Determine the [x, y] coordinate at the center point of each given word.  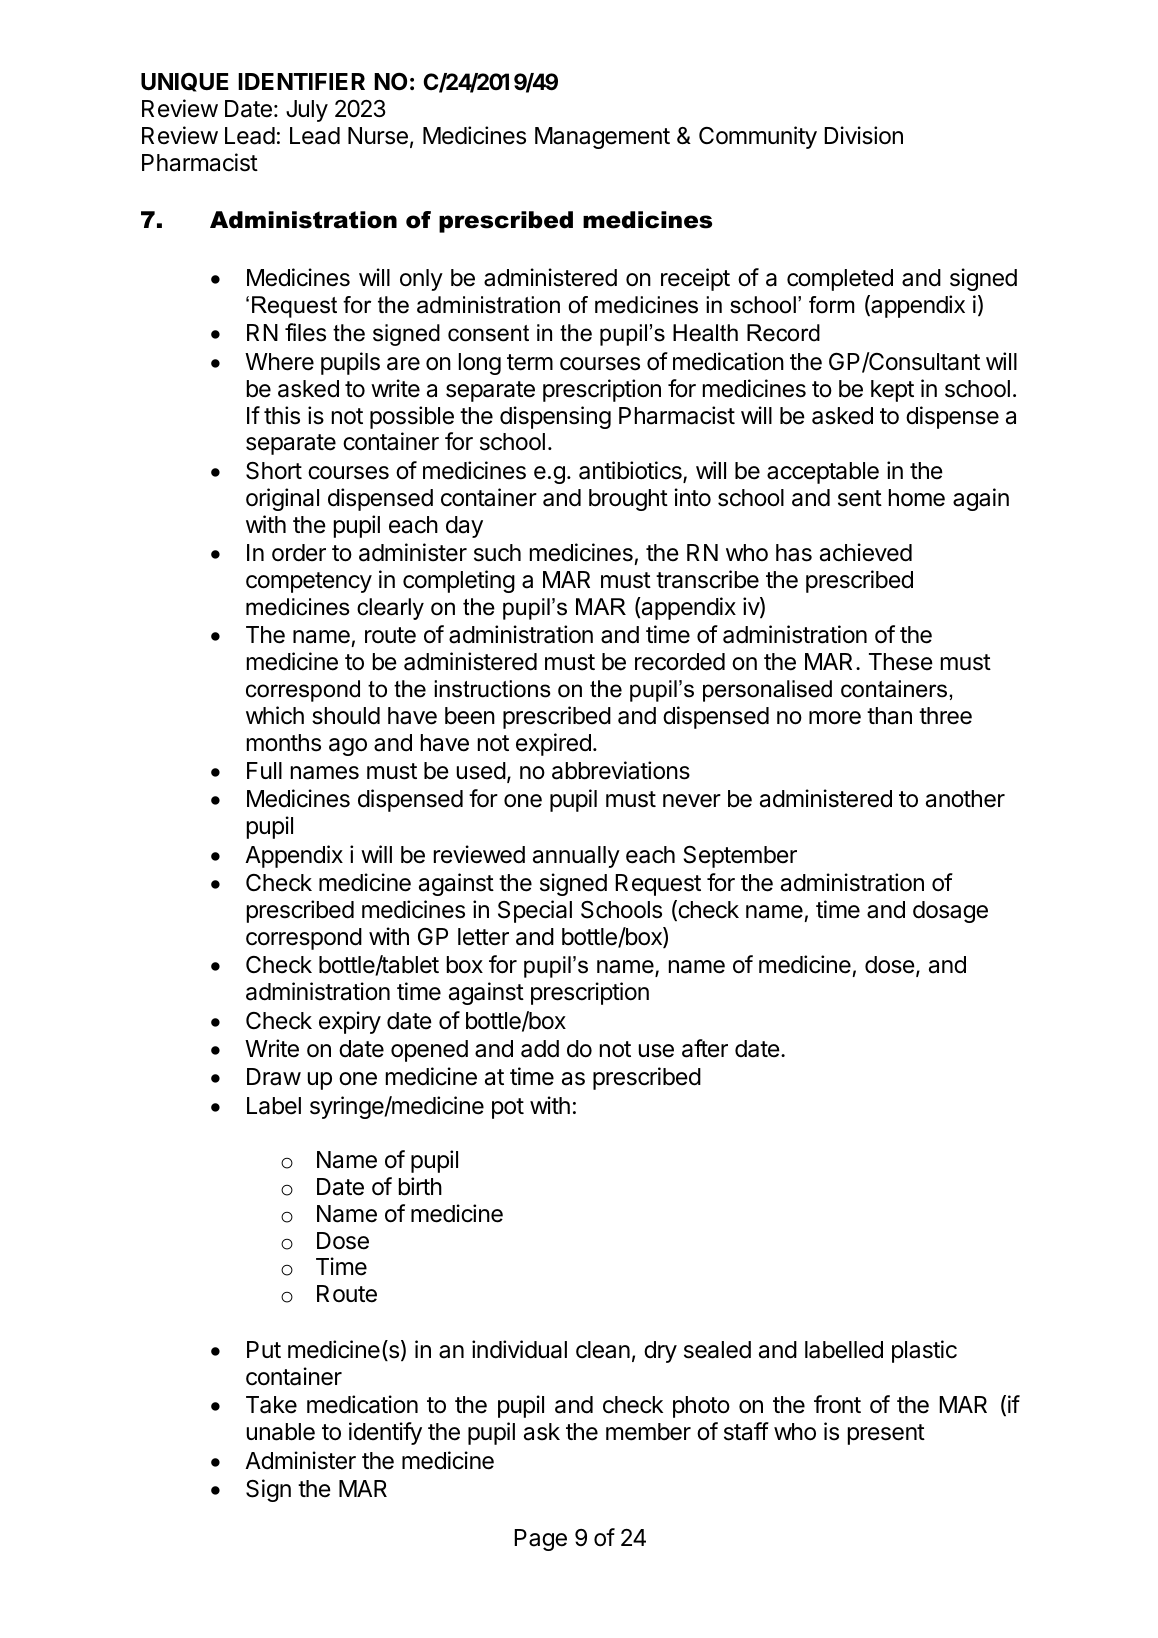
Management [602, 138]
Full [264, 770]
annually [576, 857]
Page [540, 1540]
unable [281, 1432]
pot [508, 1108]
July [307, 111]
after [705, 1048]
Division [863, 135]
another [965, 799]
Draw [274, 1077]
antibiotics [631, 471]
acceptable [823, 473]
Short [274, 471]
